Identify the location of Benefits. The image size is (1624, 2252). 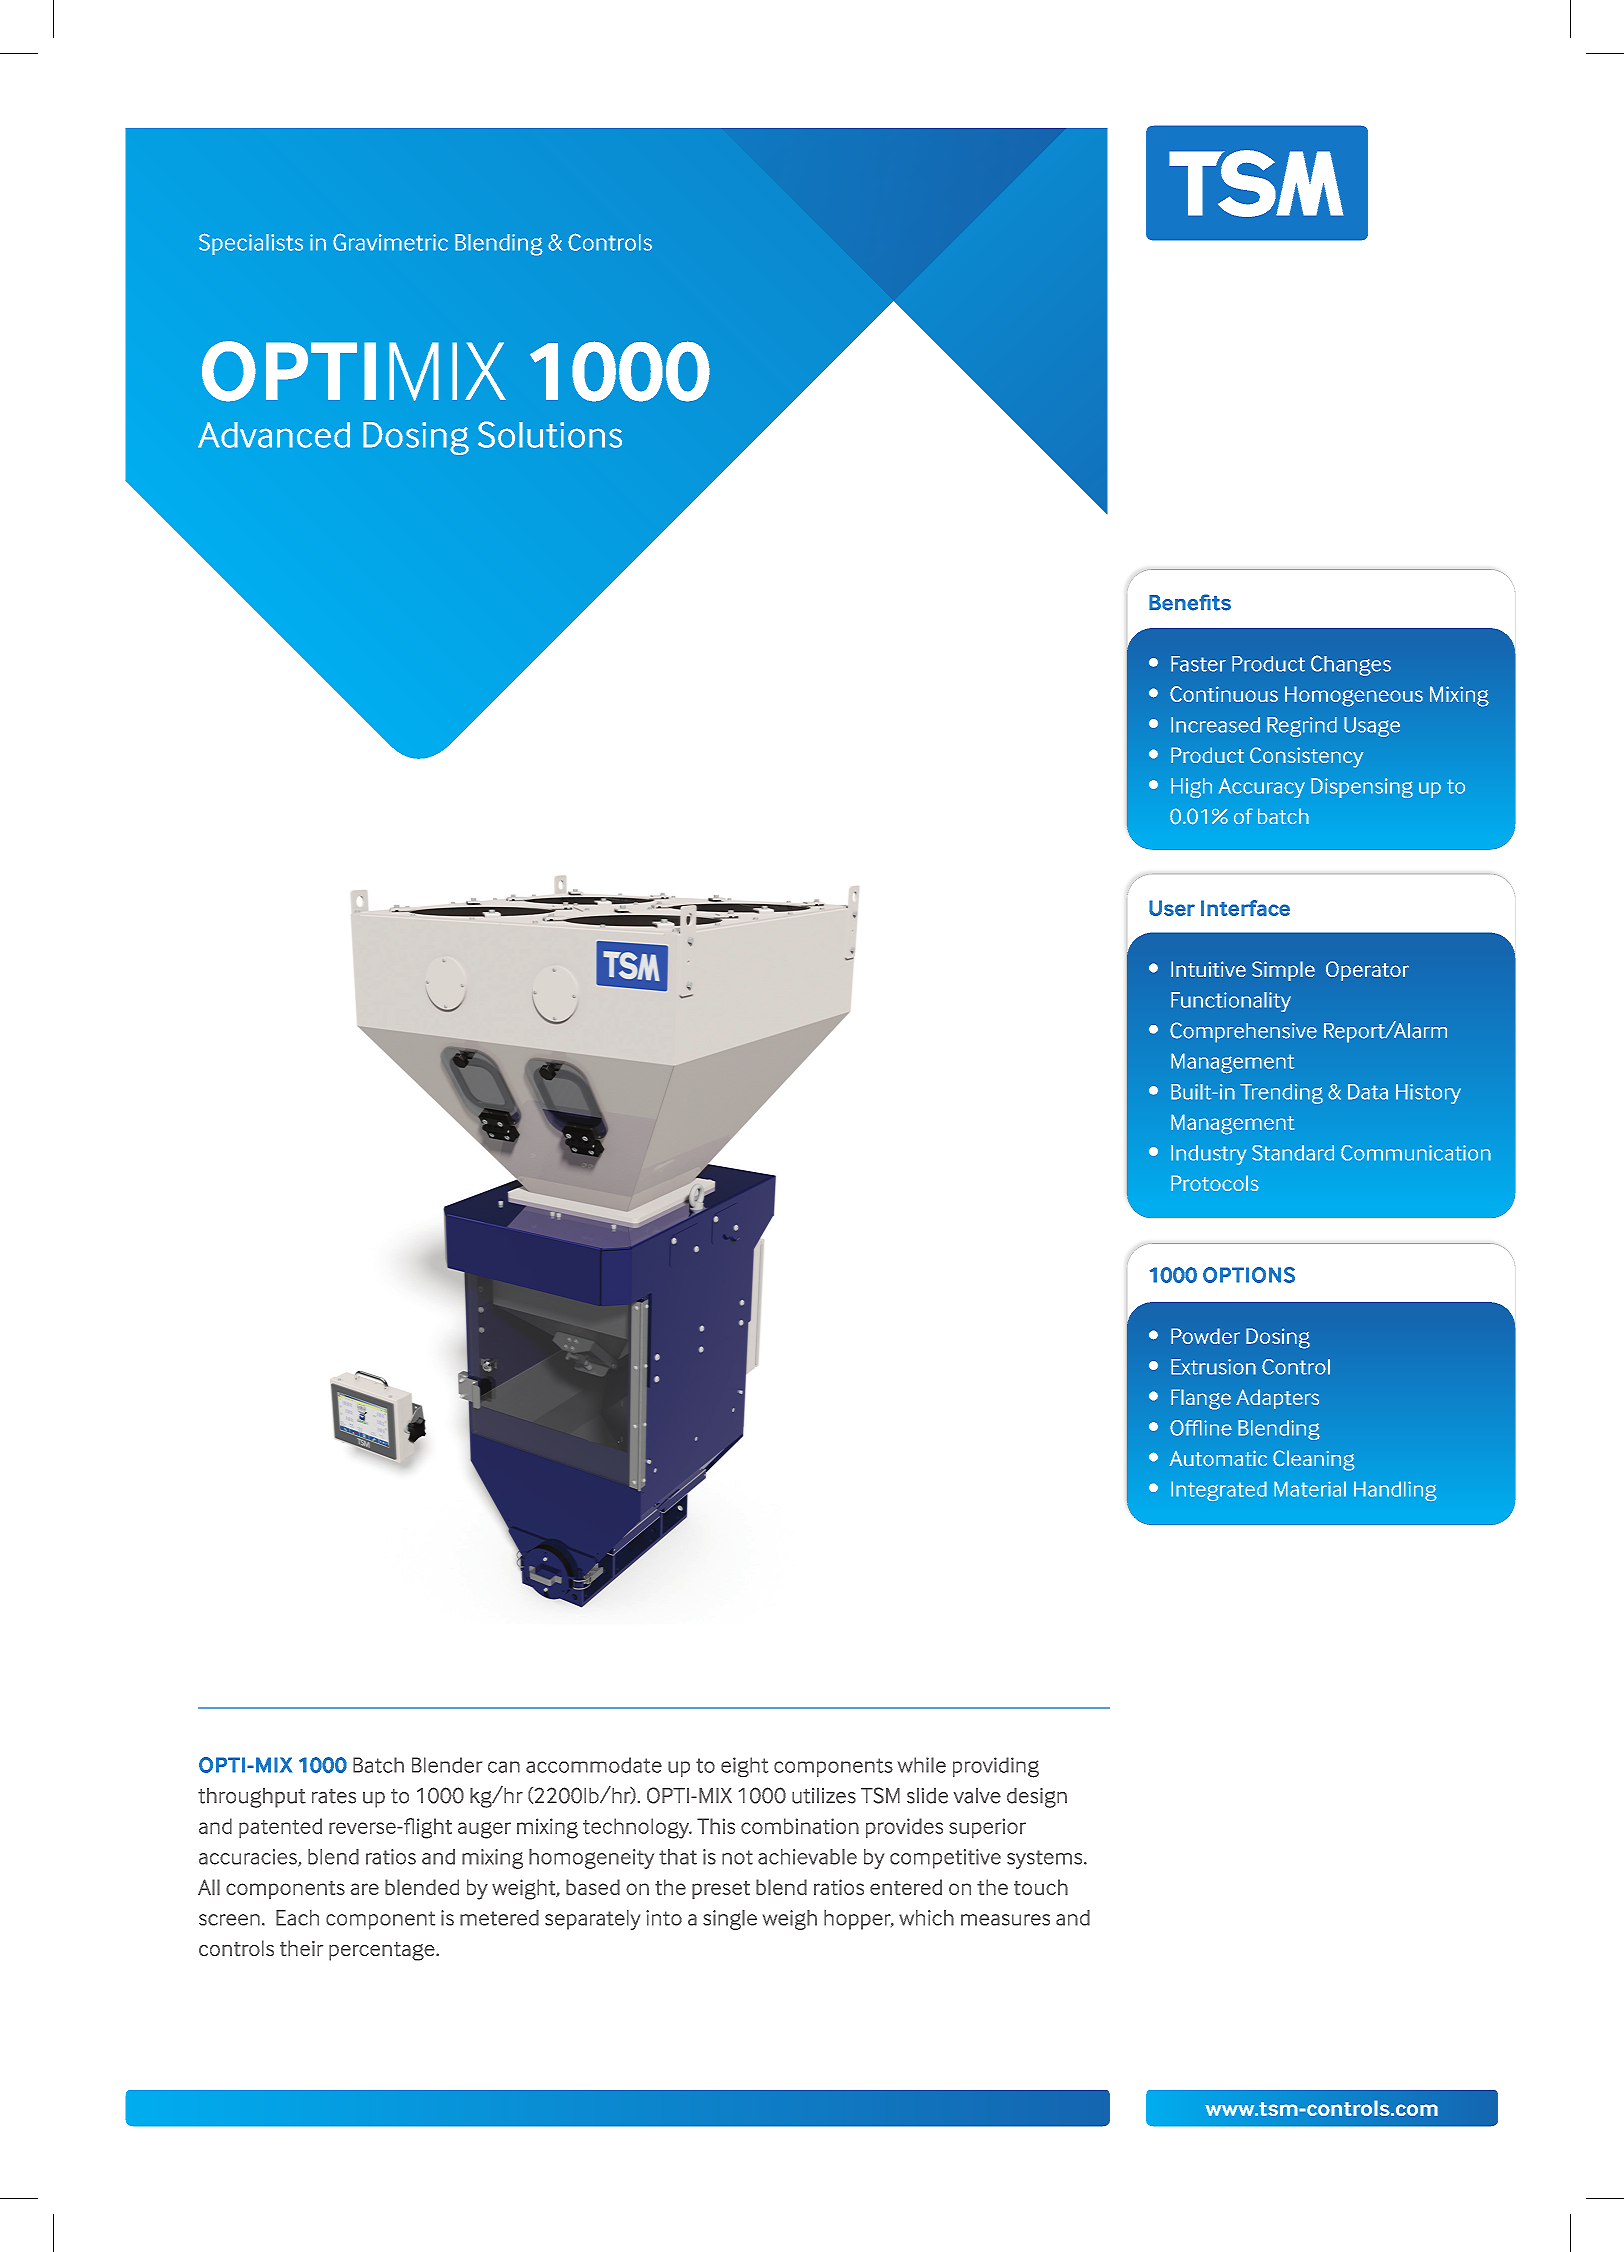
(1190, 602).
